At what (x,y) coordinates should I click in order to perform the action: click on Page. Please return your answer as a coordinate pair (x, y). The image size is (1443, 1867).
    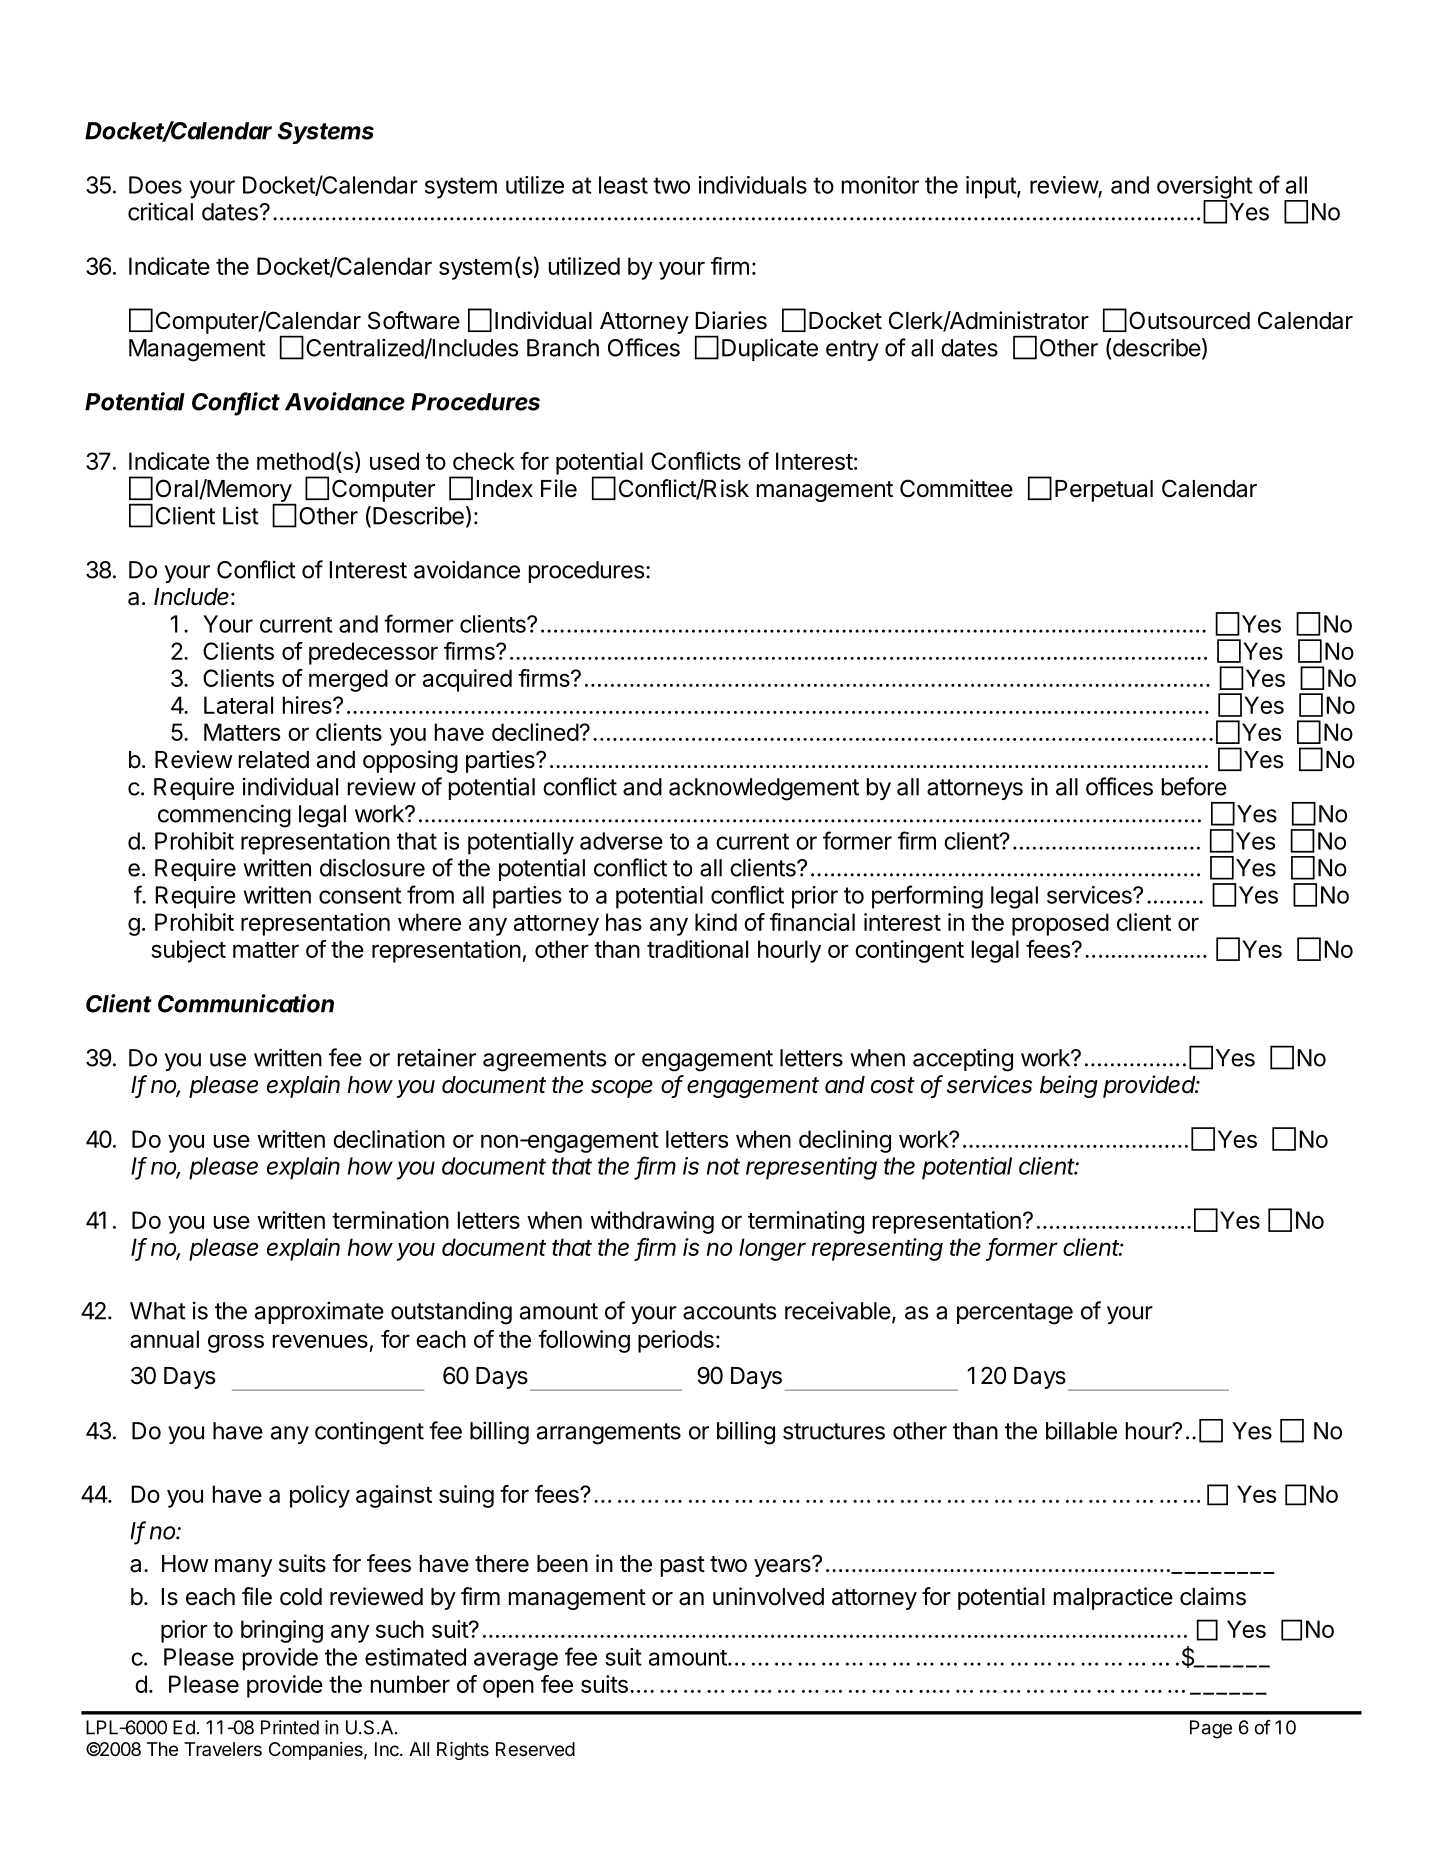
    Looking at the image, I should click on (1211, 1729).
